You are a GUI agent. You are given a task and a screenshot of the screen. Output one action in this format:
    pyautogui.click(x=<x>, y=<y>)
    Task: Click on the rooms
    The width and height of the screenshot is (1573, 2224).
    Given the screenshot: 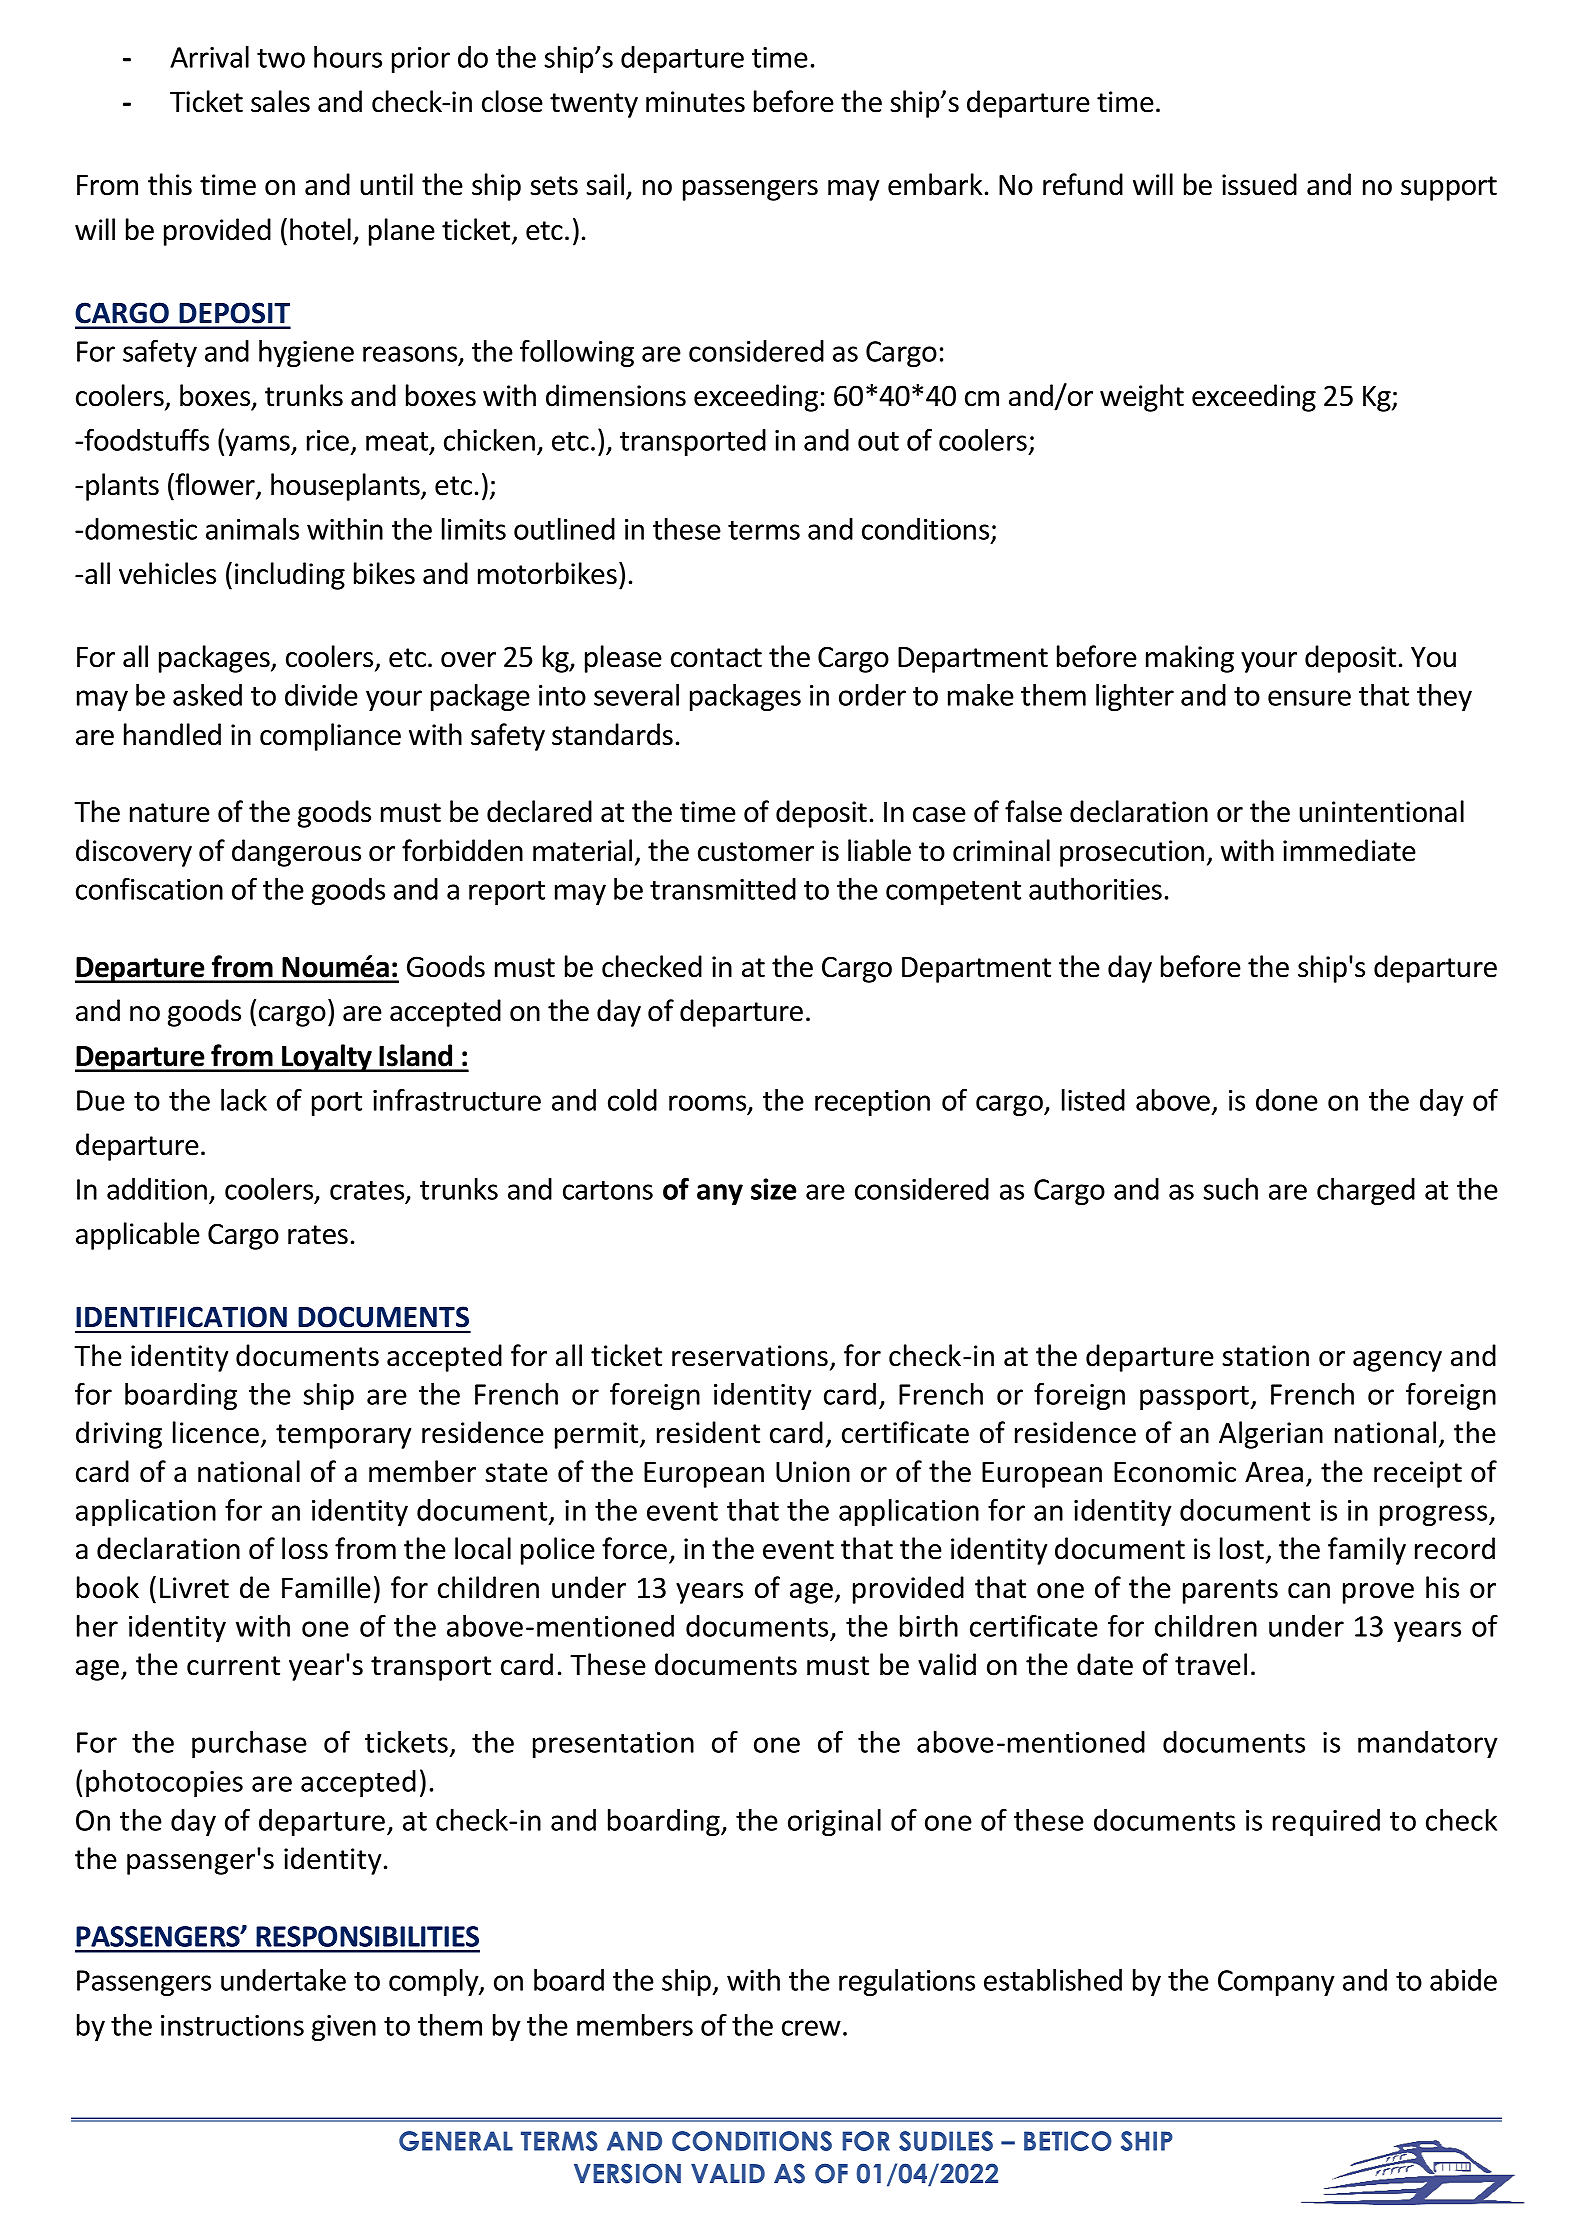 What is the action you would take?
    pyautogui.click(x=709, y=1104)
